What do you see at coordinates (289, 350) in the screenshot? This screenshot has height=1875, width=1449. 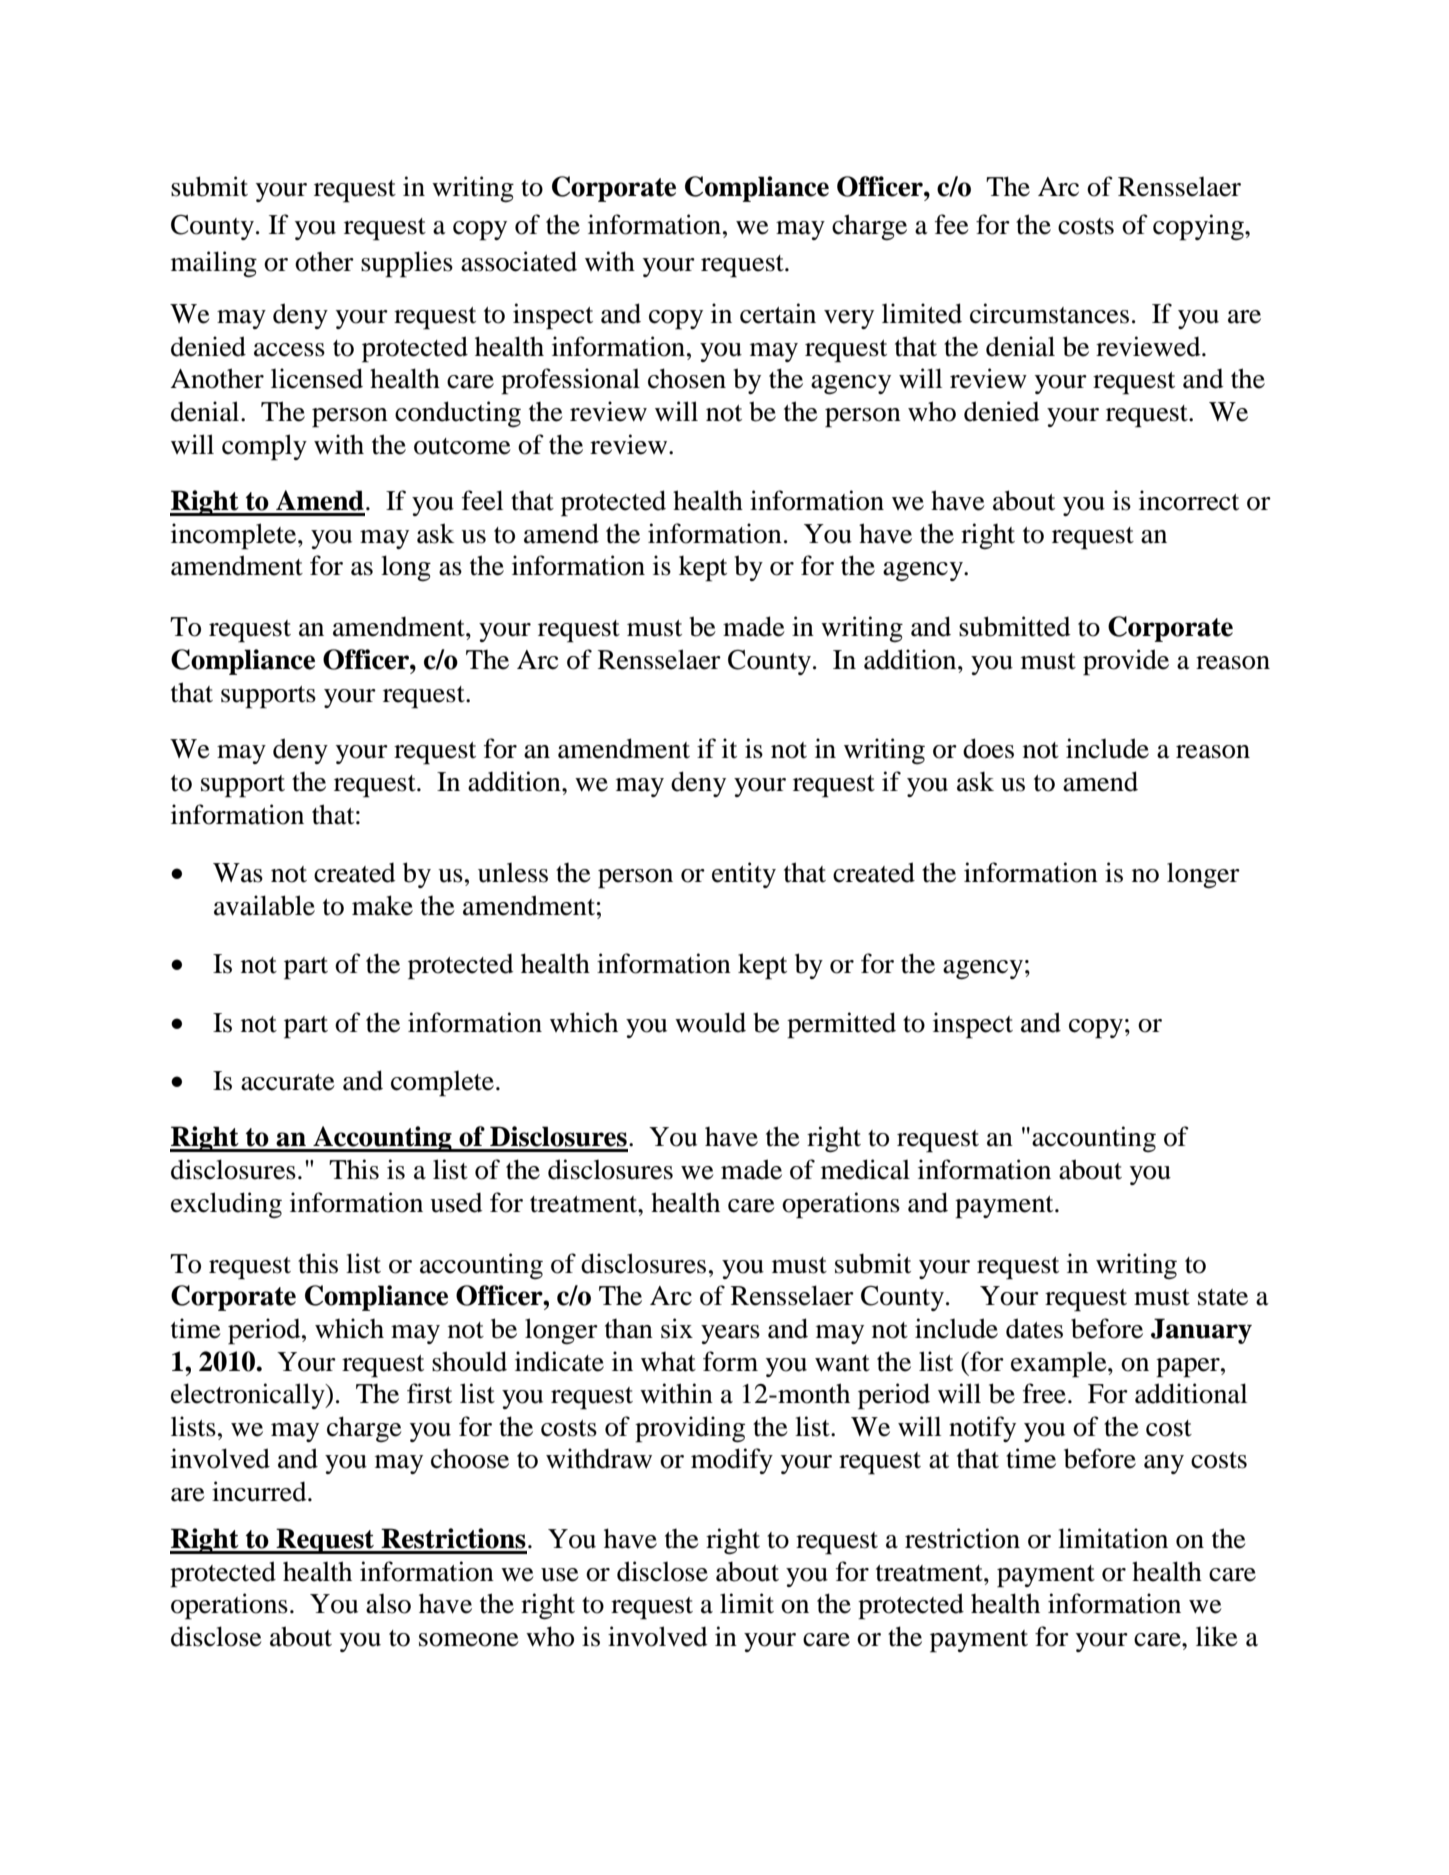 I see `access` at bounding box center [289, 350].
